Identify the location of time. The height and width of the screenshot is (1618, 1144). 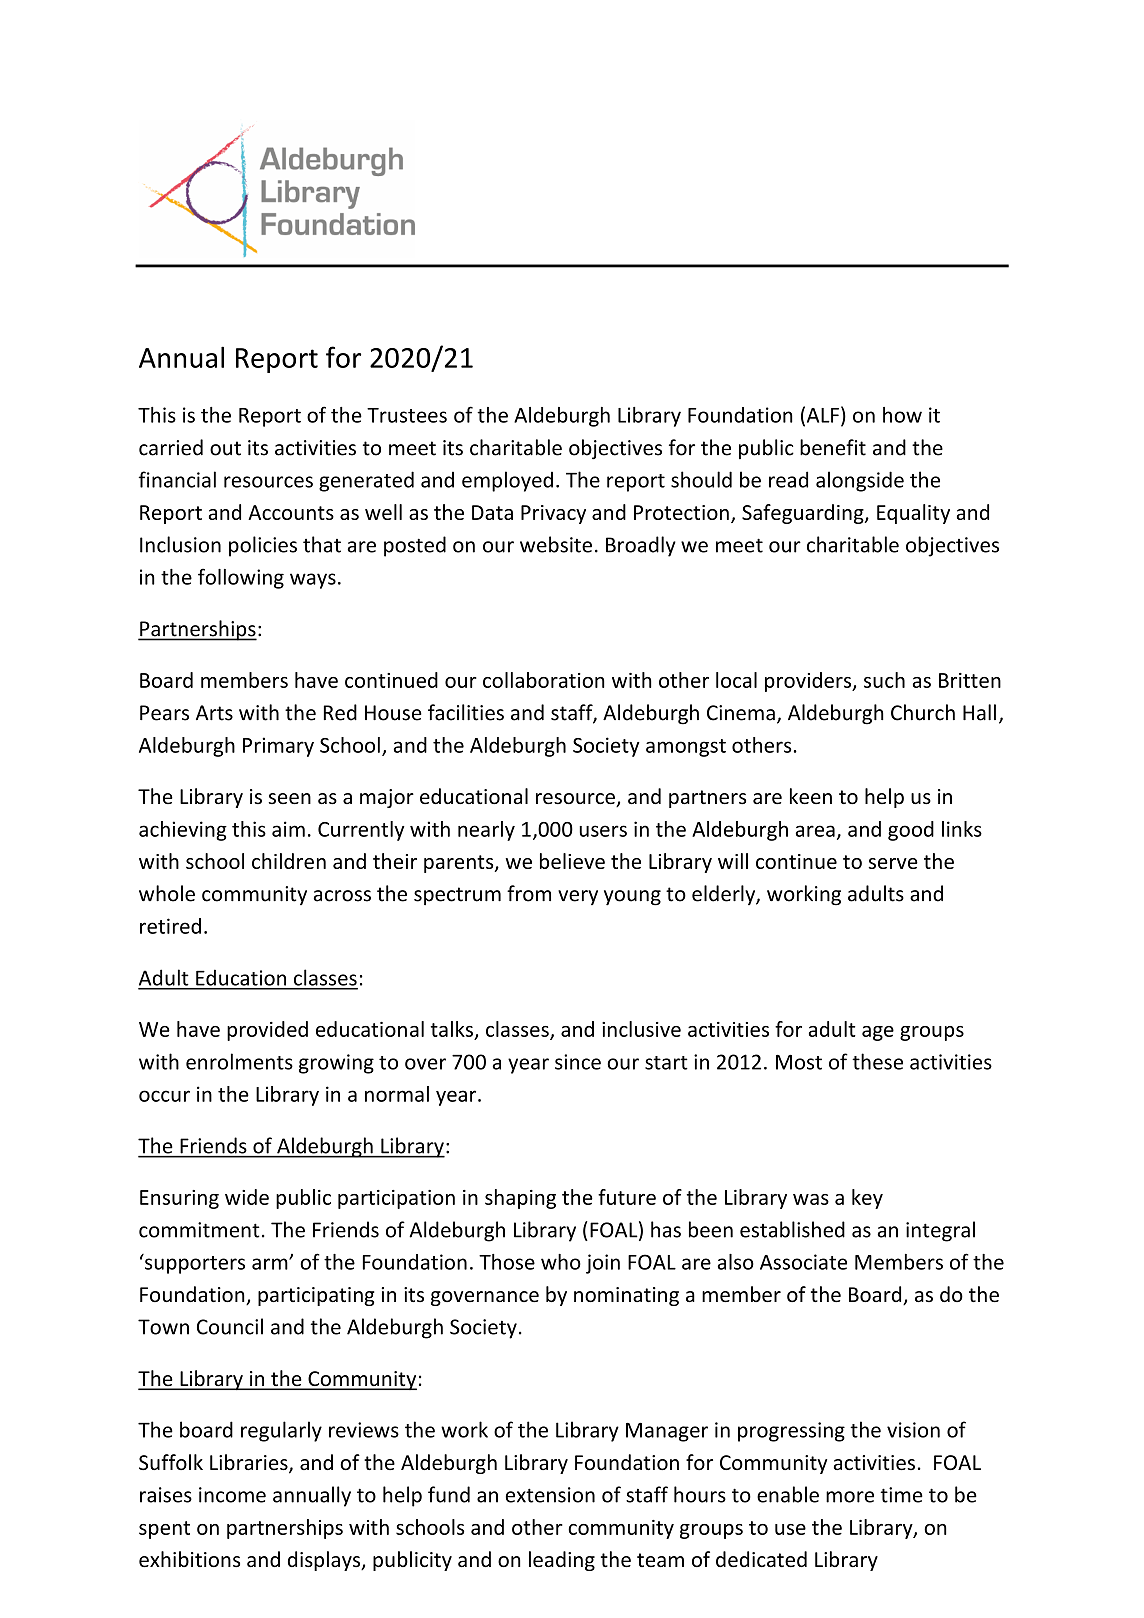
(901, 1495).
